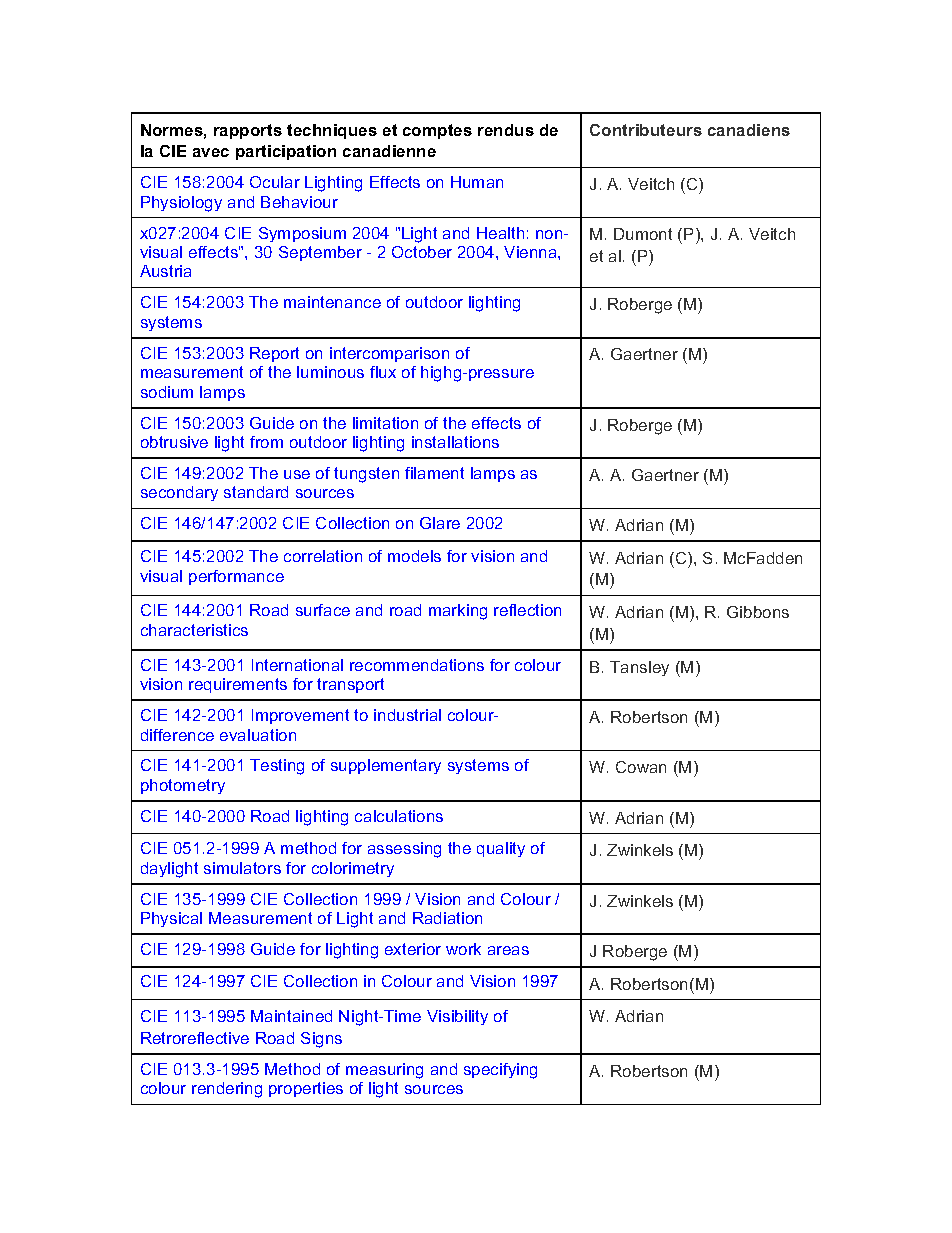 This document has height=1233, width=952. Describe the element at coordinates (227, 1090) in the document. I see `rendering` at that location.
